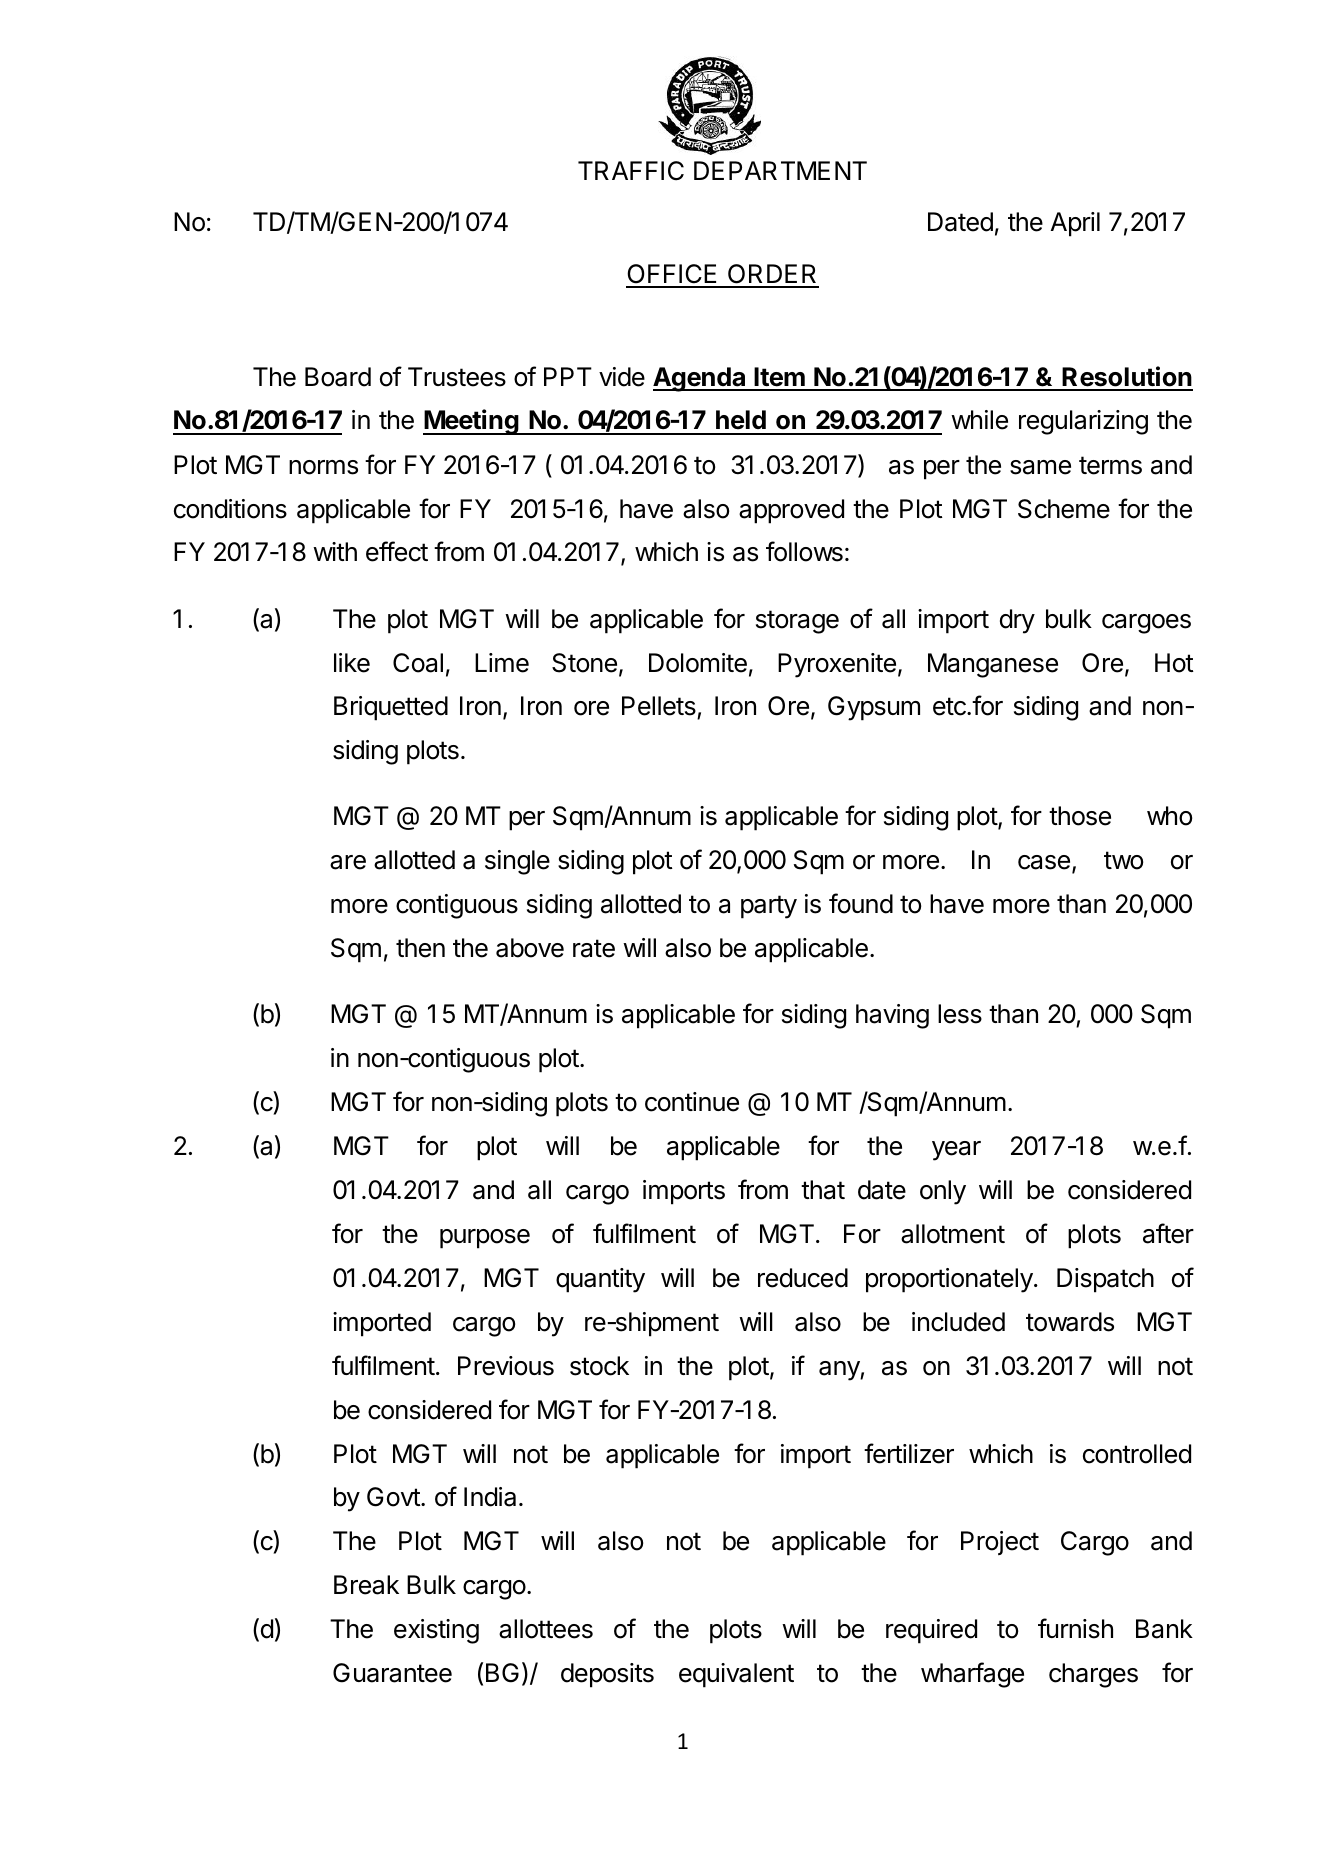  Describe the element at coordinates (1044, 862) in the screenshot. I see `case` at that location.
